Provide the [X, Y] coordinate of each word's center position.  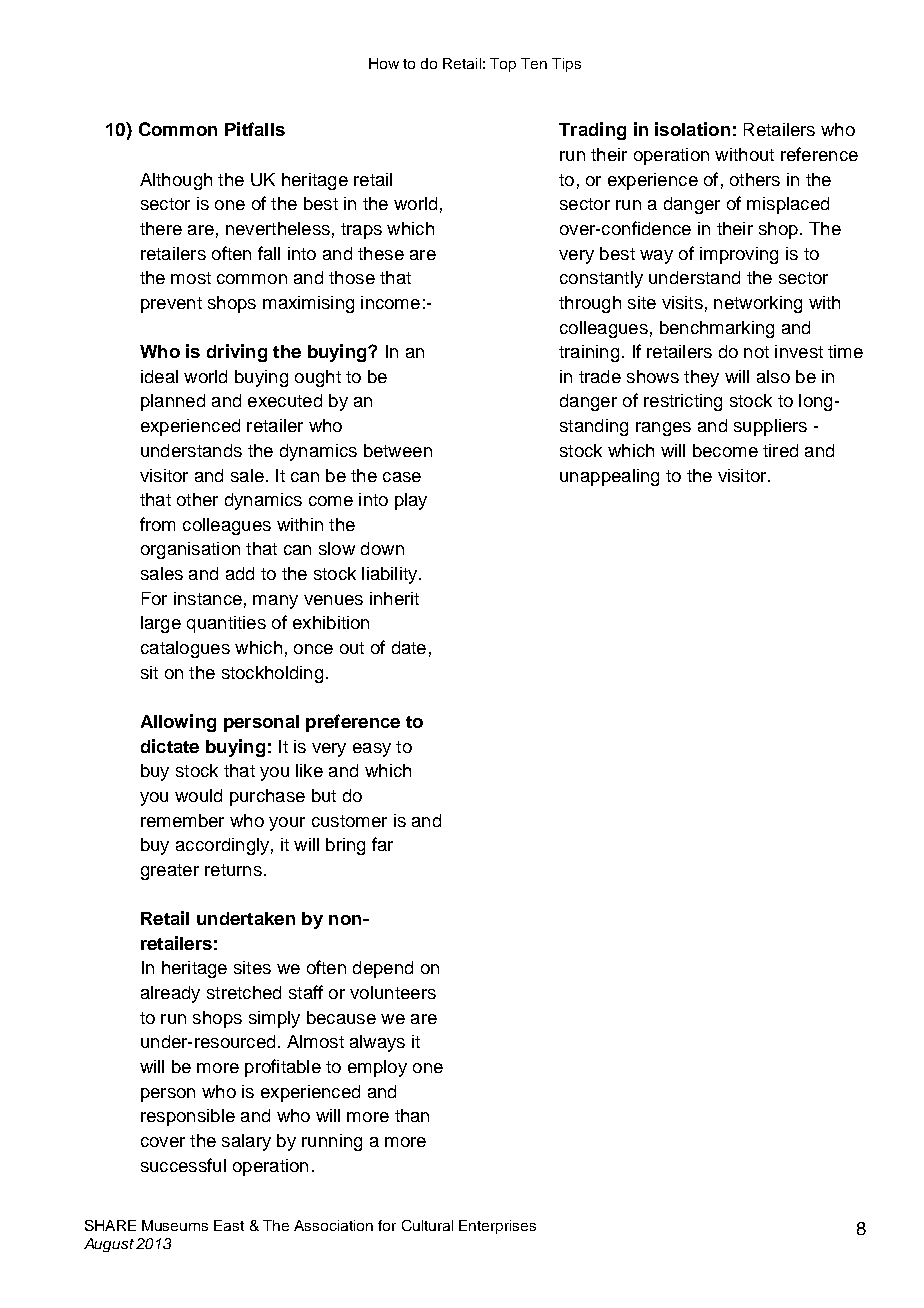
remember [182, 820]
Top [503, 65]
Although [176, 181]
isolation [692, 129]
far [382, 844]
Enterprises [497, 1227]
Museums [175, 1225]
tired [780, 450]
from [157, 524]
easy [372, 750]
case [402, 477]
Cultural [427, 1225]
